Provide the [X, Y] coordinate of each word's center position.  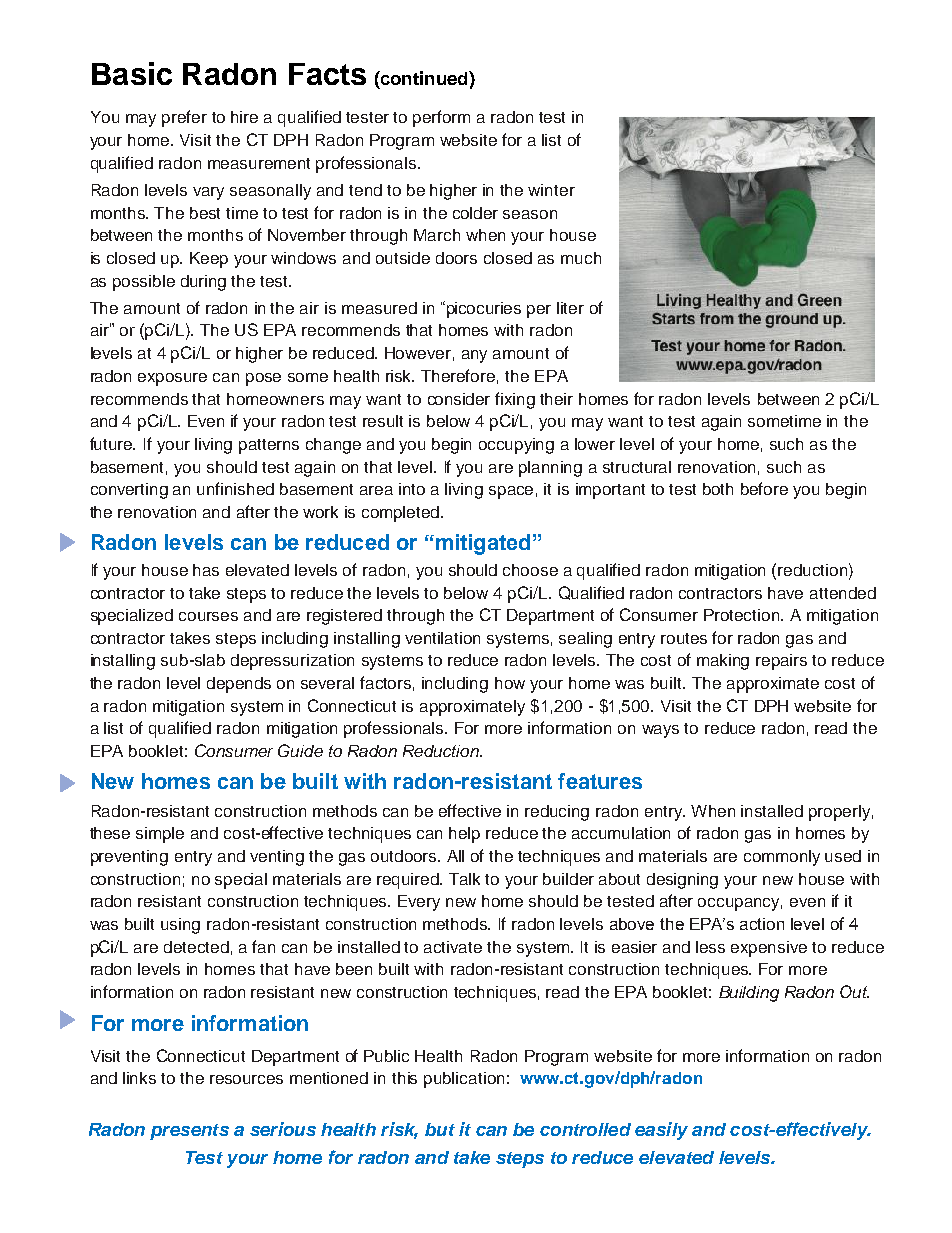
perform [441, 118]
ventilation [442, 638]
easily [661, 1131]
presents [189, 1132]
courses [208, 616]
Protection [743, 615]
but [440, 1129]
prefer [184, 118]
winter [551, 190]
